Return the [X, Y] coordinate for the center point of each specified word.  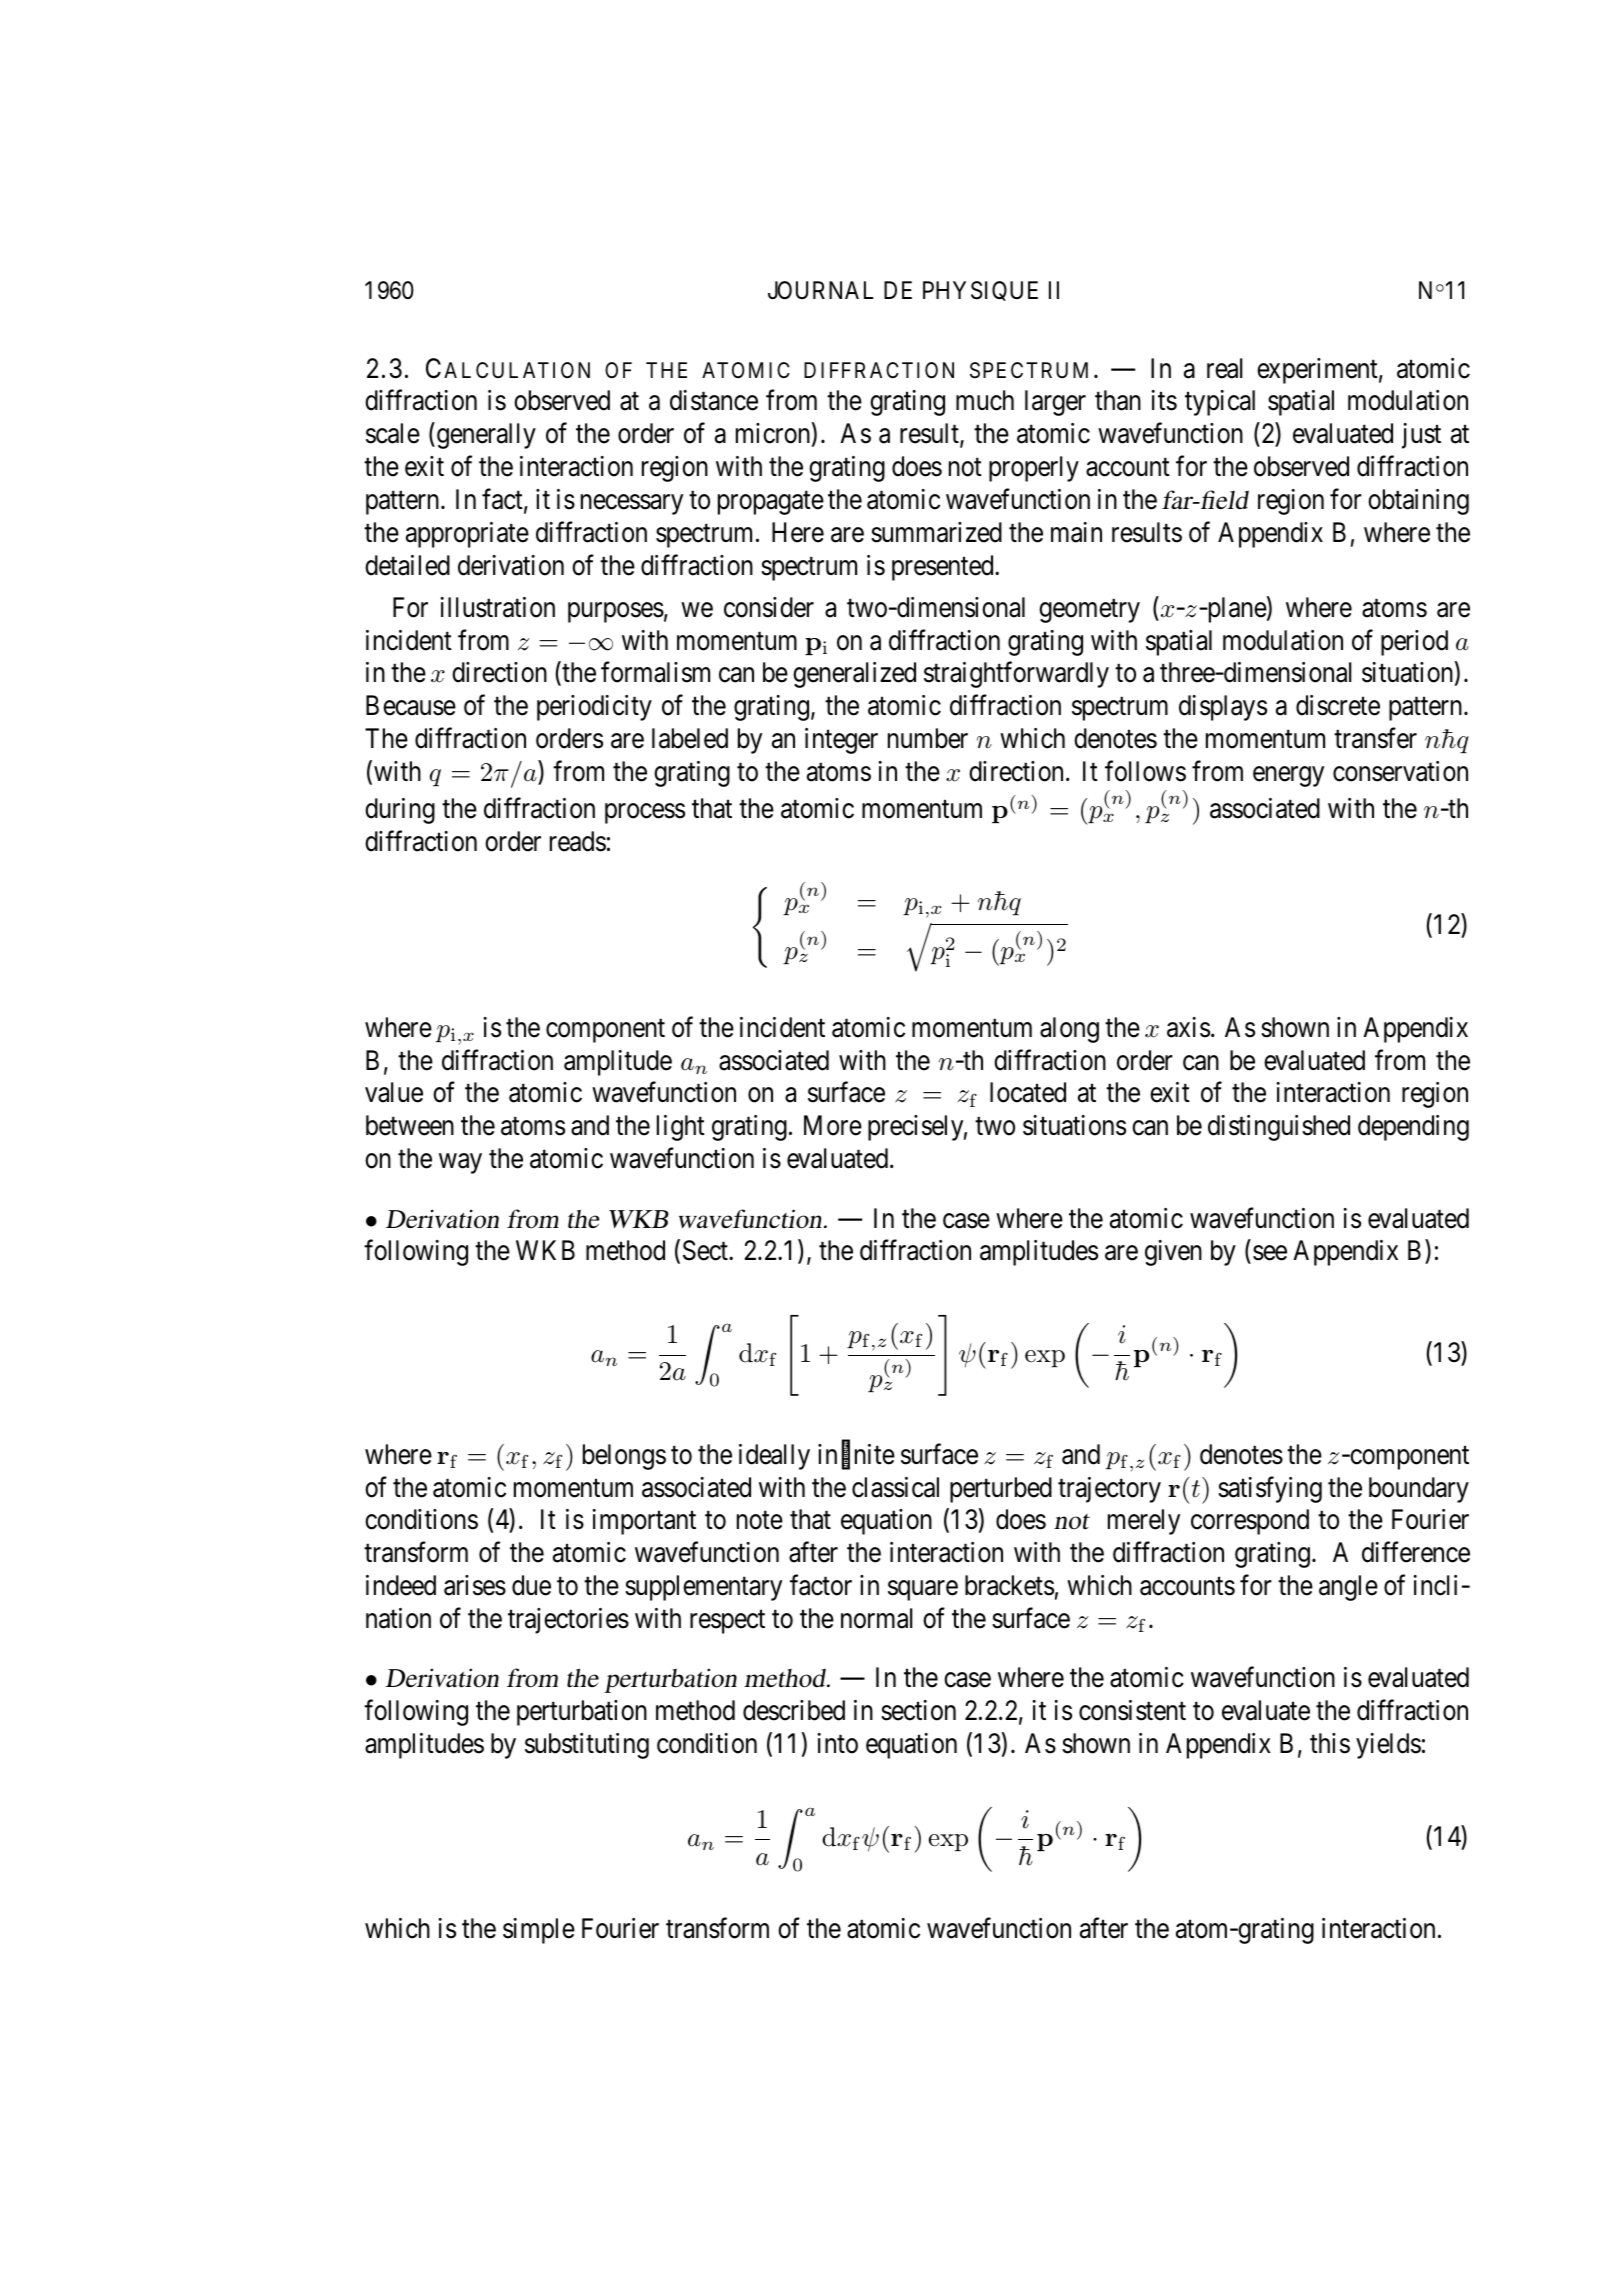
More [833, 1125]
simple [539, 1931]
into [838, 1743]
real [1225, 368]
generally [485, 436]
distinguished [1279, 1128]
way [460, 1164]
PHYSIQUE [980, 291]
